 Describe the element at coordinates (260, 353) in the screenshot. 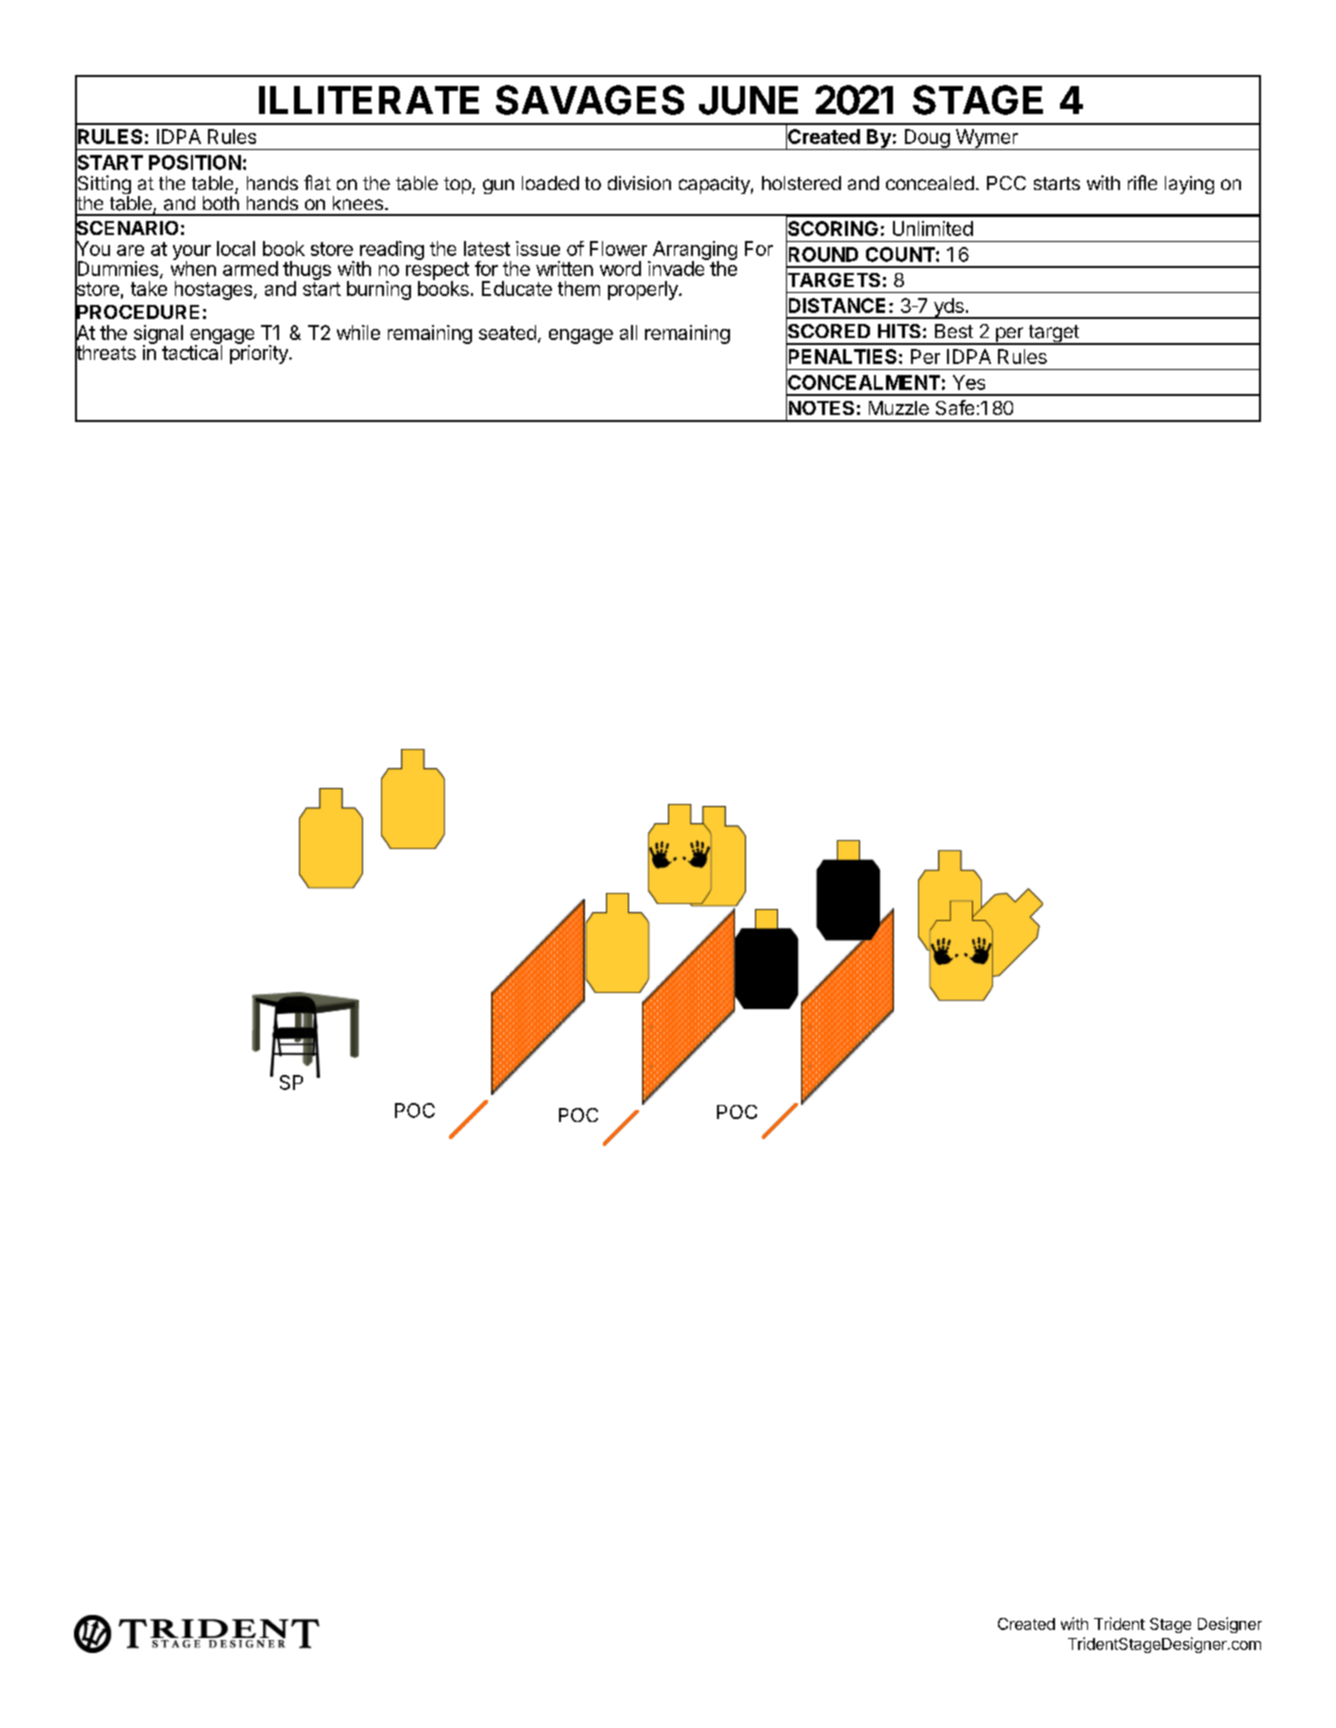

I see `priority` at that location.
